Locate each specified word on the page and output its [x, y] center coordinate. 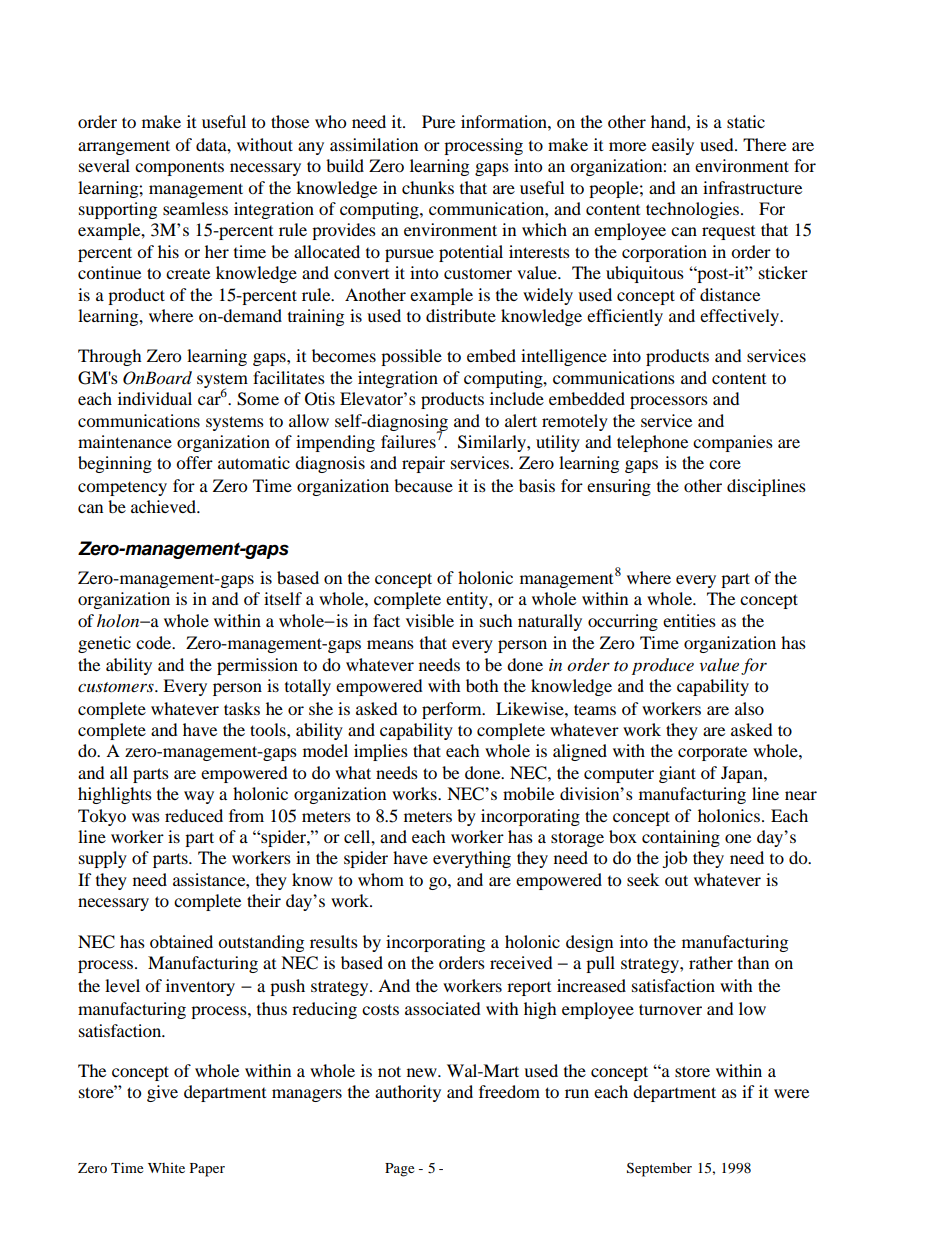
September [659, 1169]
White [166, 1168]
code [155, 642]
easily [673, 146]
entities [689, 620]
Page [399, 1170]
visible [430, 620]
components [179, 169]
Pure [438, 121]
